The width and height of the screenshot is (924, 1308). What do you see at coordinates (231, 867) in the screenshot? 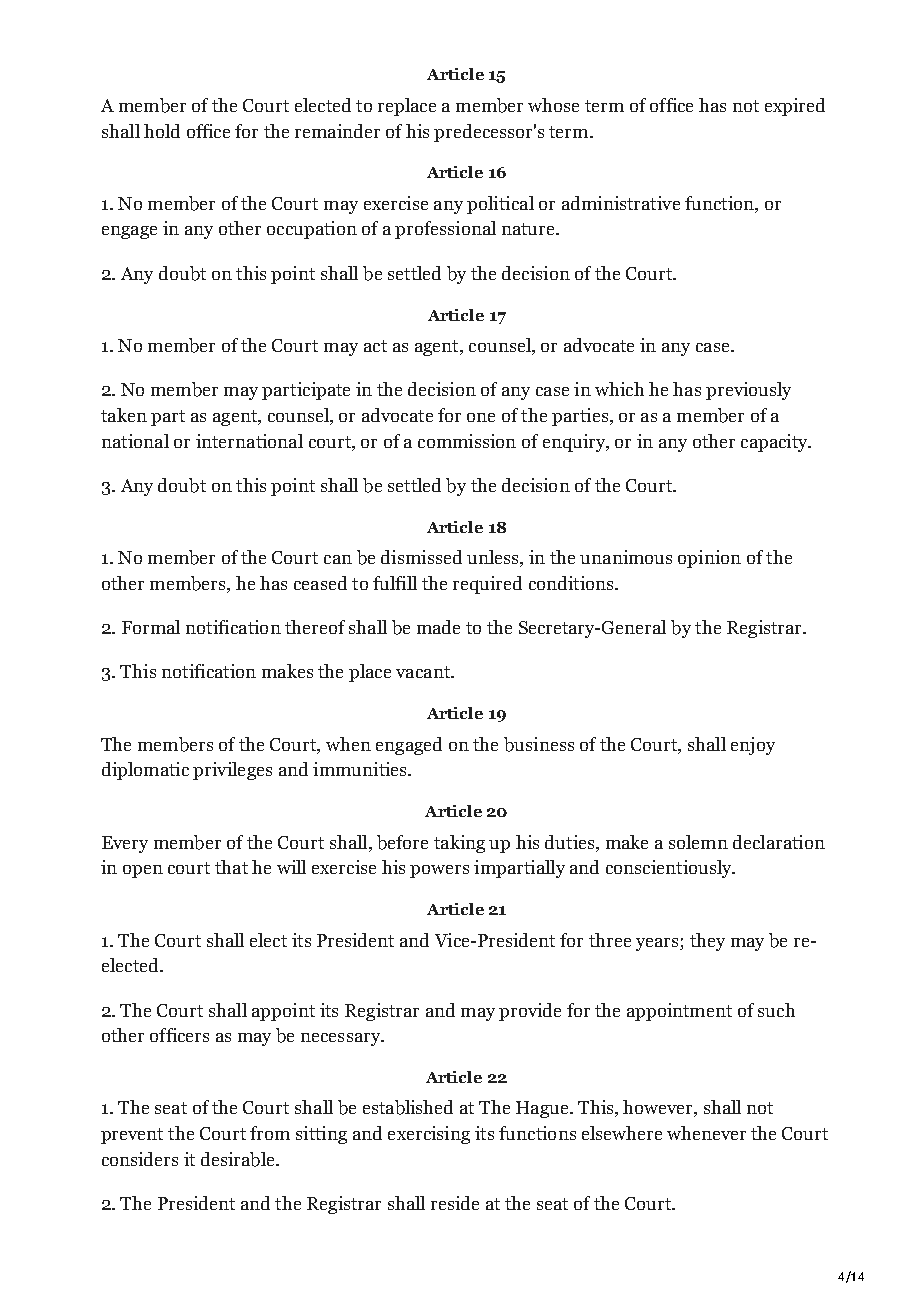
I see `that` at bounding box center [231, 867].
